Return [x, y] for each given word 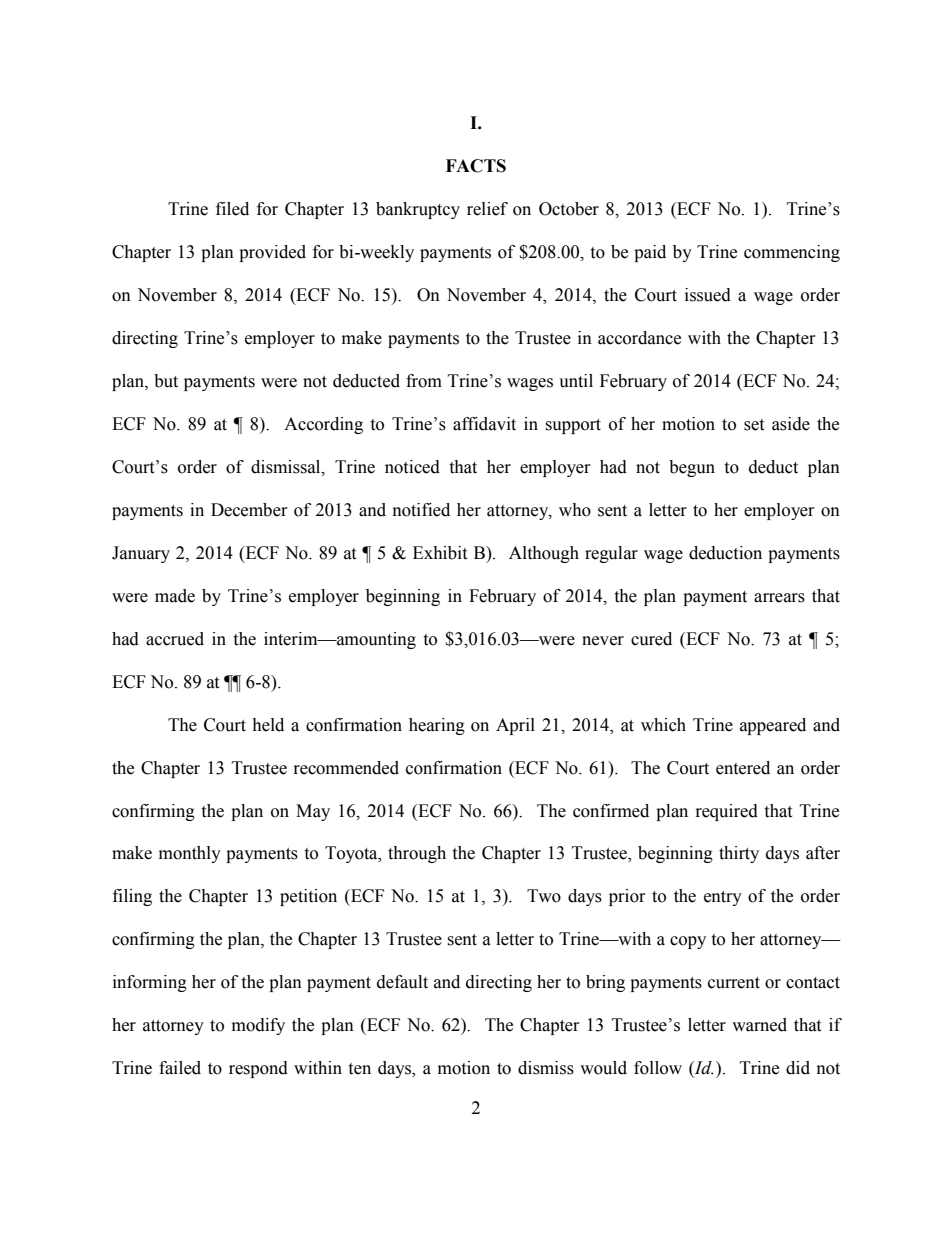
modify [258, 1026]
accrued [175, 639]
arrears [779, 598]
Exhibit [440, 553]
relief [487, 209]
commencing [792, 253]
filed [232, 209]
